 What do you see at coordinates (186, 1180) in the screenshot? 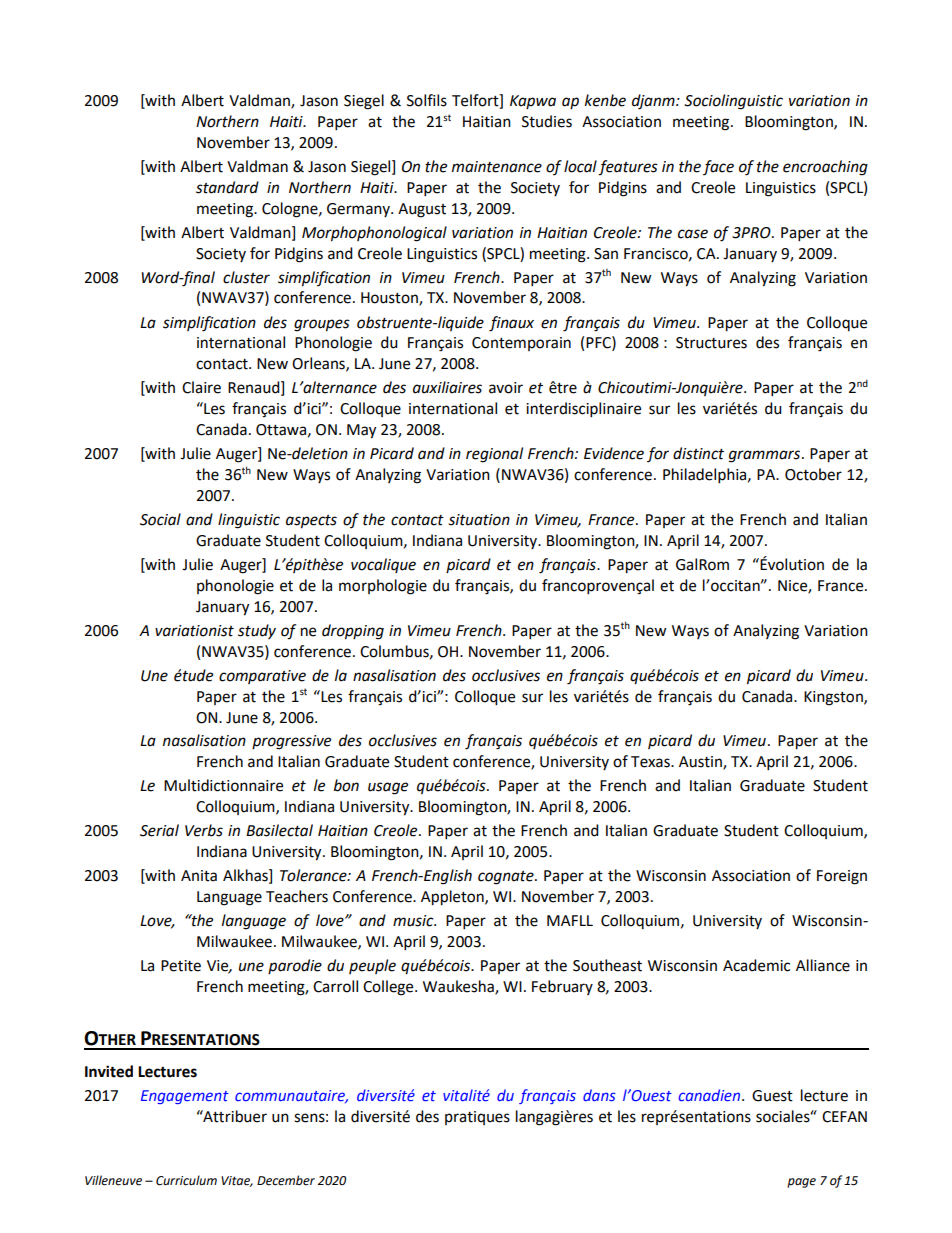
I see `Curriculum` at bounding box center [186, 1180].
